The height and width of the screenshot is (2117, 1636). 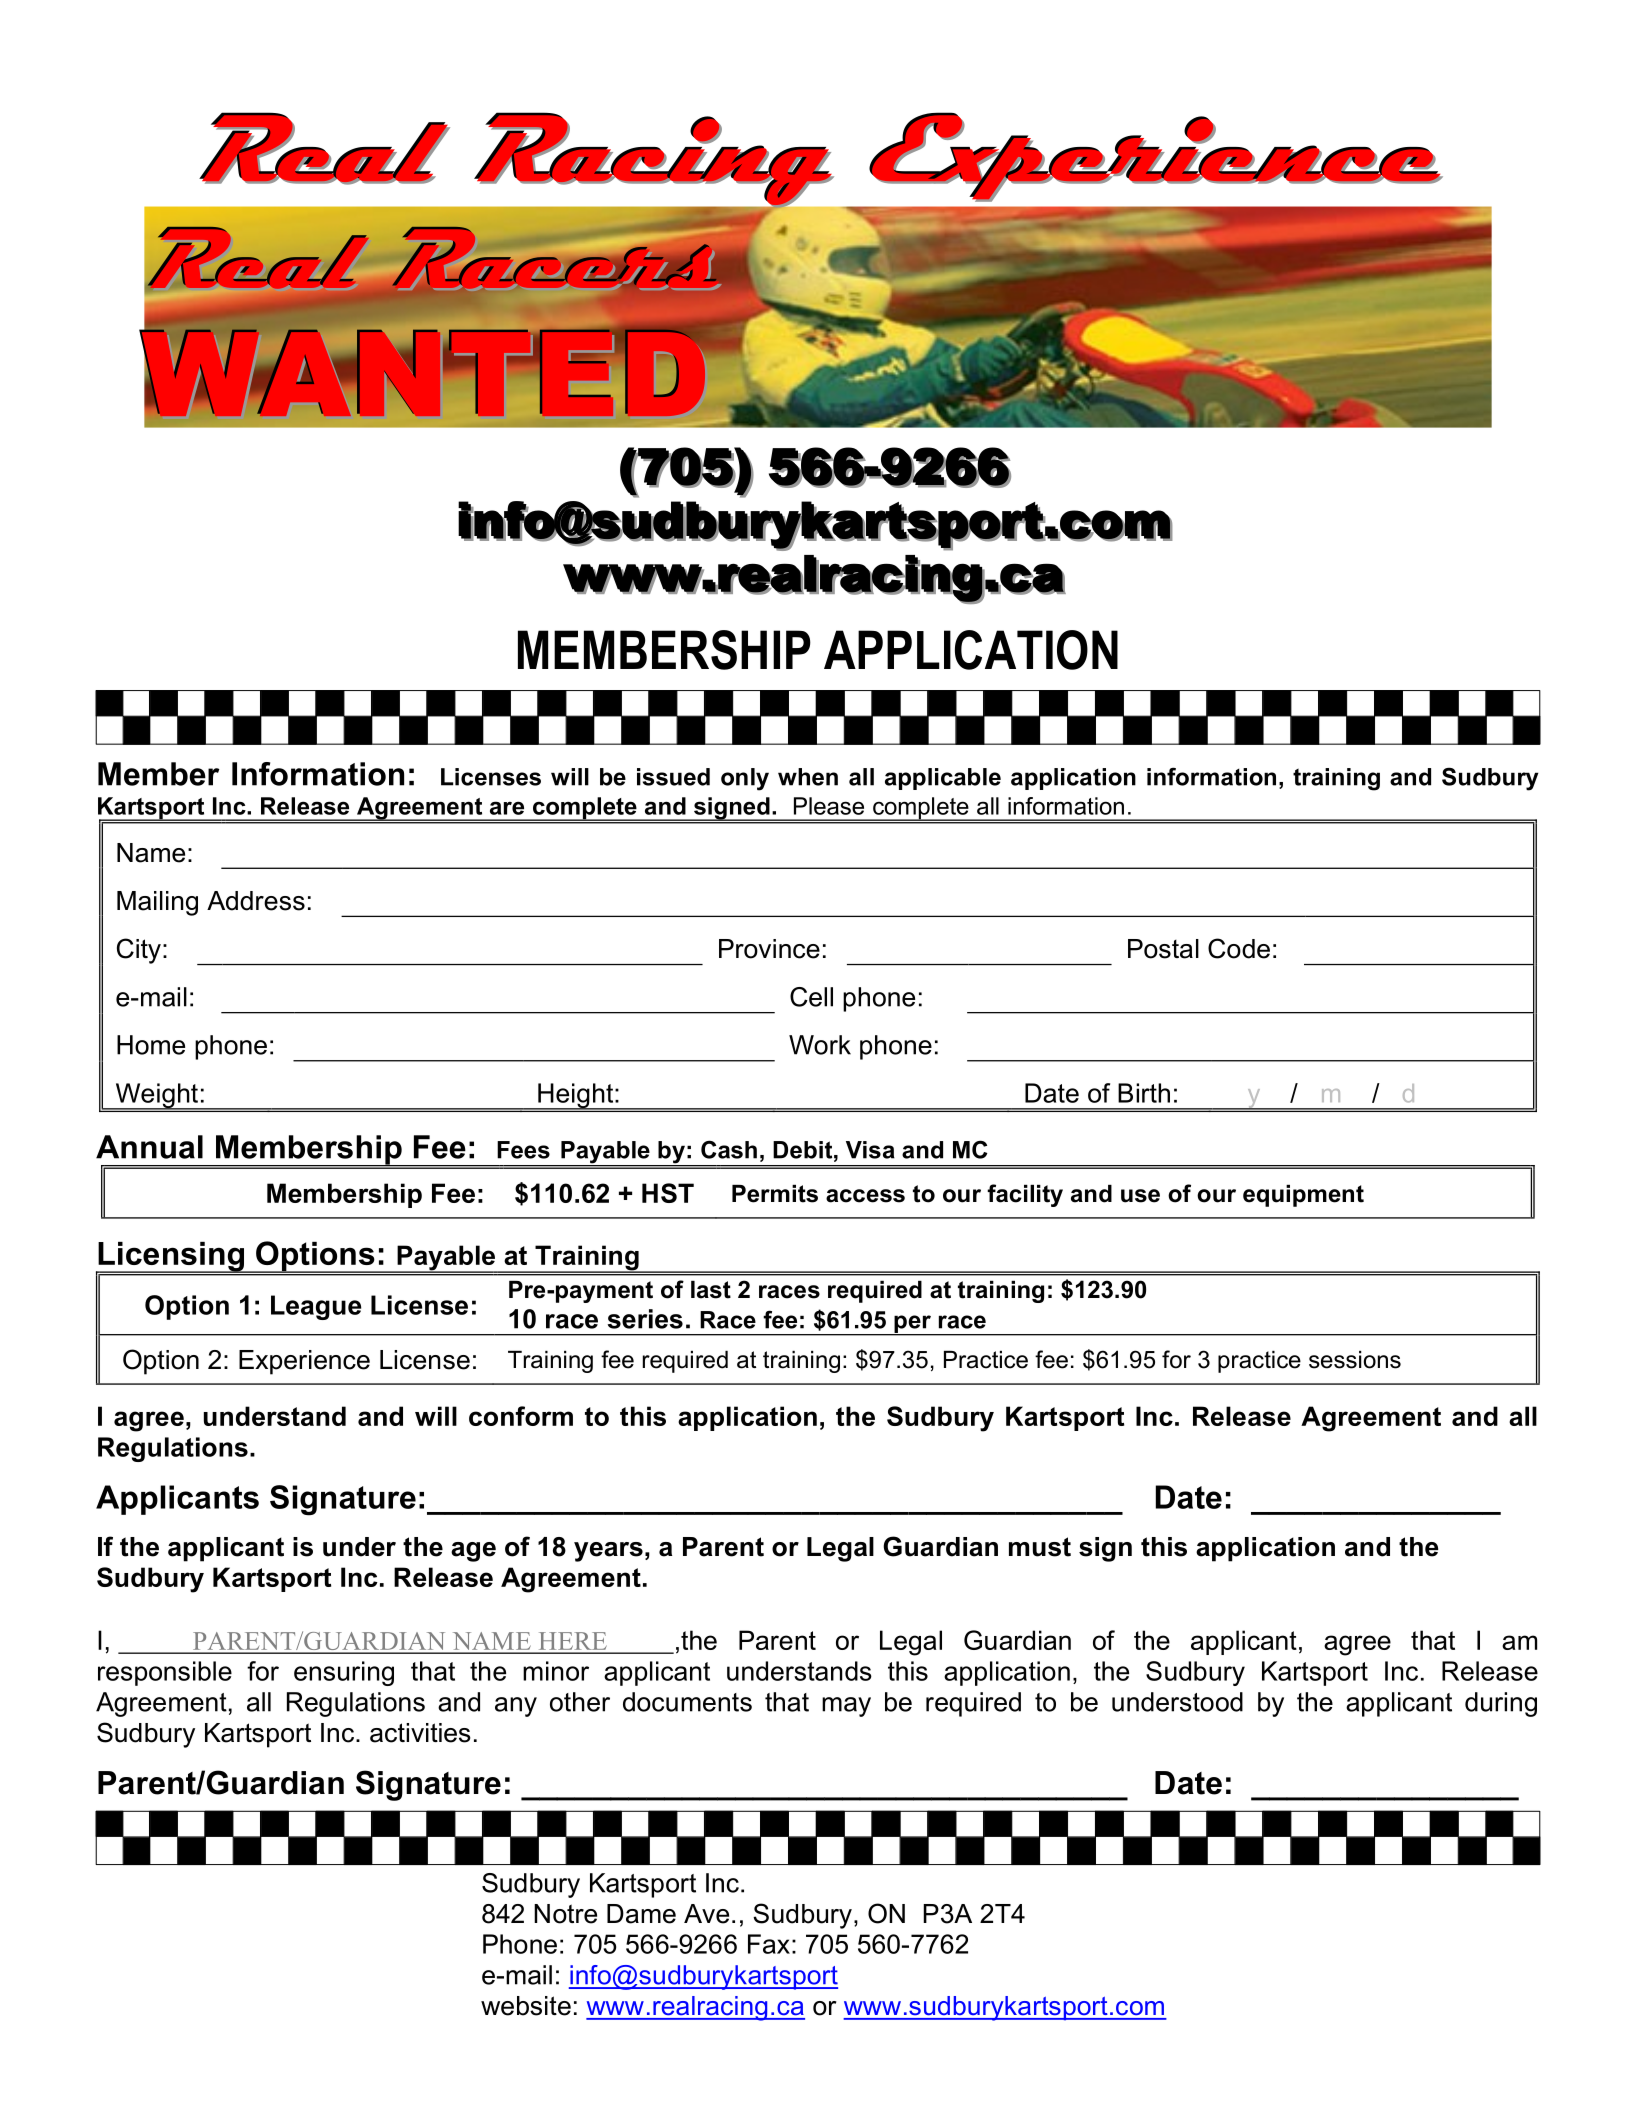 What do you see at coordinates (1239, 948) in the screenshot?
I see `Code` at bounding box center [1239, 948].
